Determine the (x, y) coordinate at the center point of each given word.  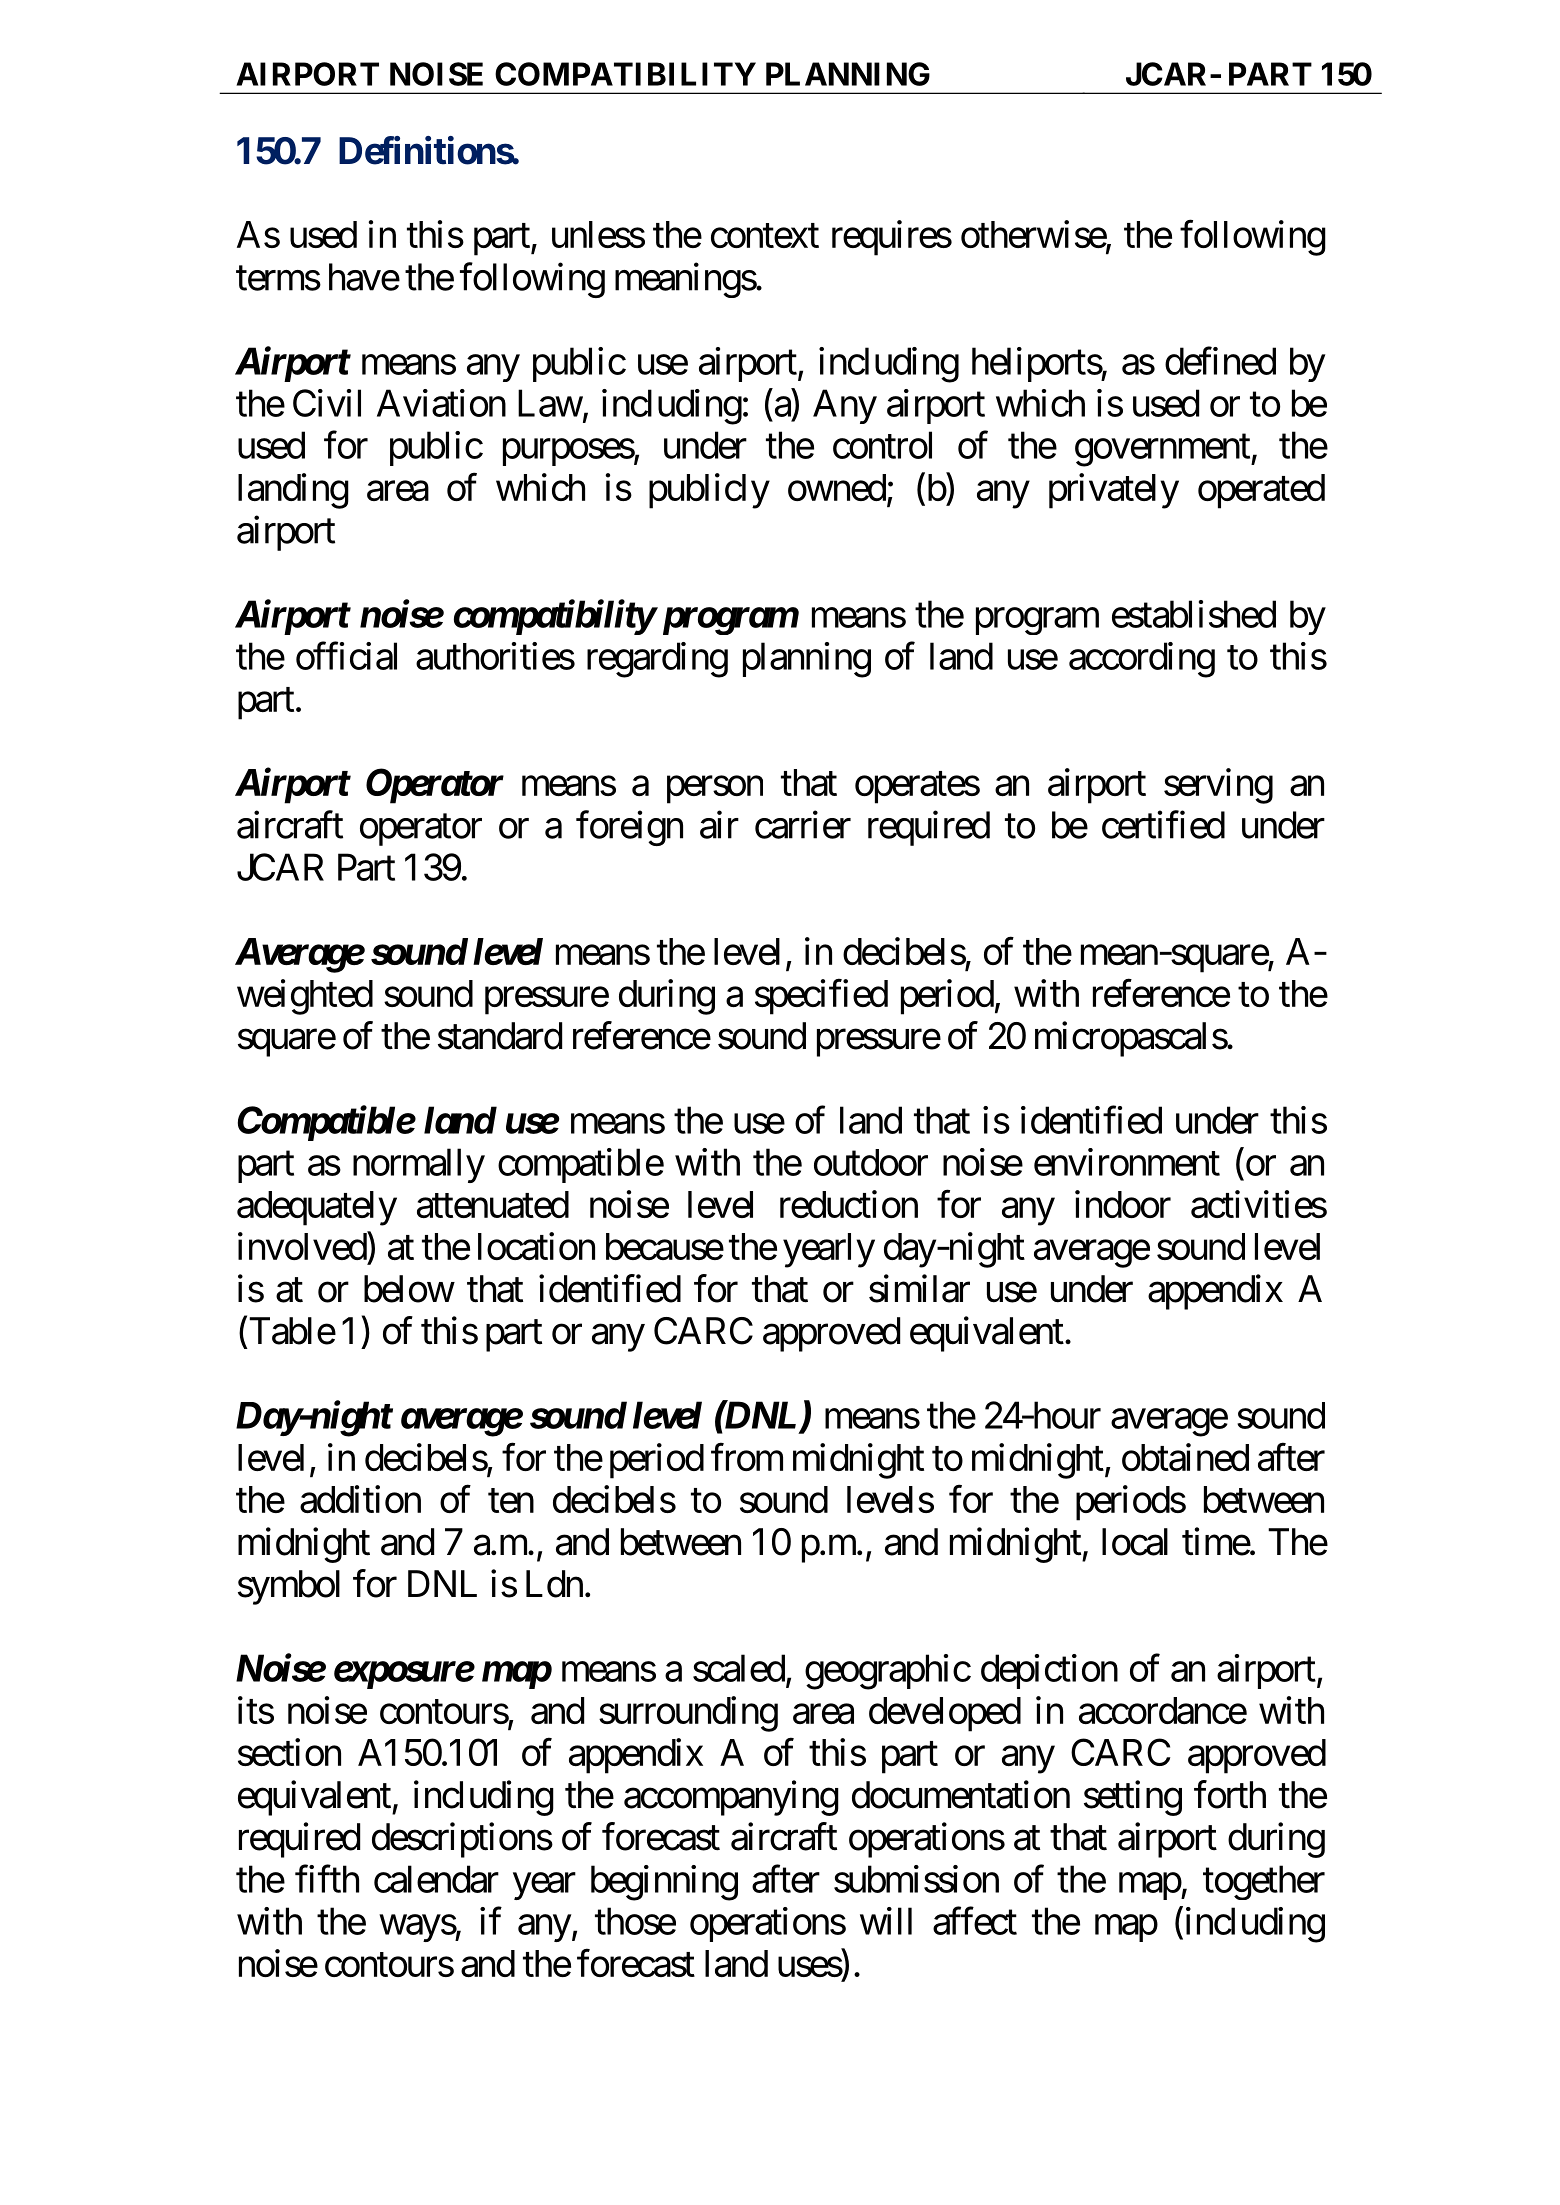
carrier (803, 825)
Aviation (441, 403)
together (1264, 1882)
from (747, 1457)
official (346, 656)
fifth (327, 1879)
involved (303, 1246)
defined (1220, 361)
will (886, 1921)
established (1194, 614)
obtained (1185, 1457)
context (765, 236)
